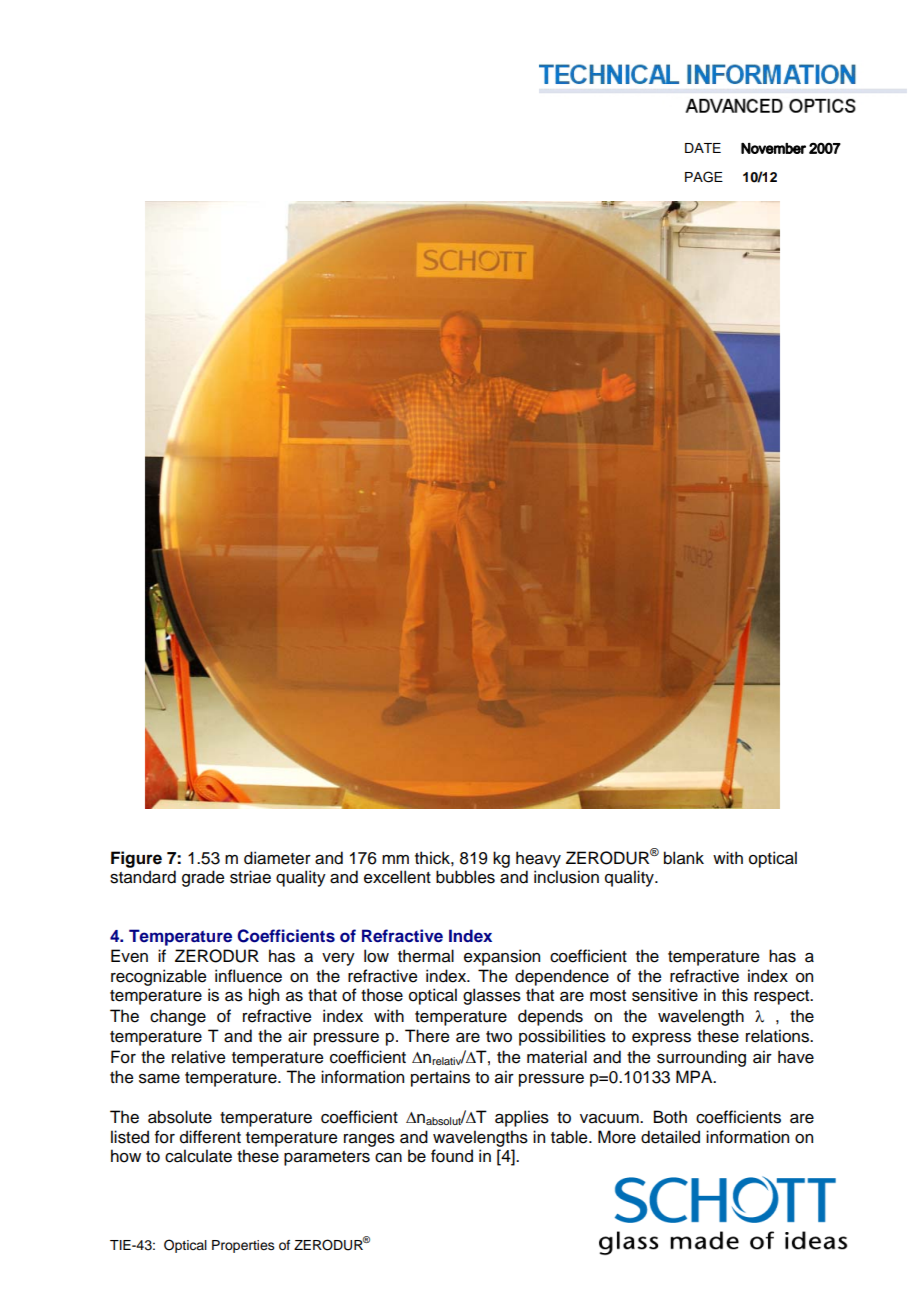 The height and width of the image is (1308, 924). I want to click on PAGE, so click(704, 177).
